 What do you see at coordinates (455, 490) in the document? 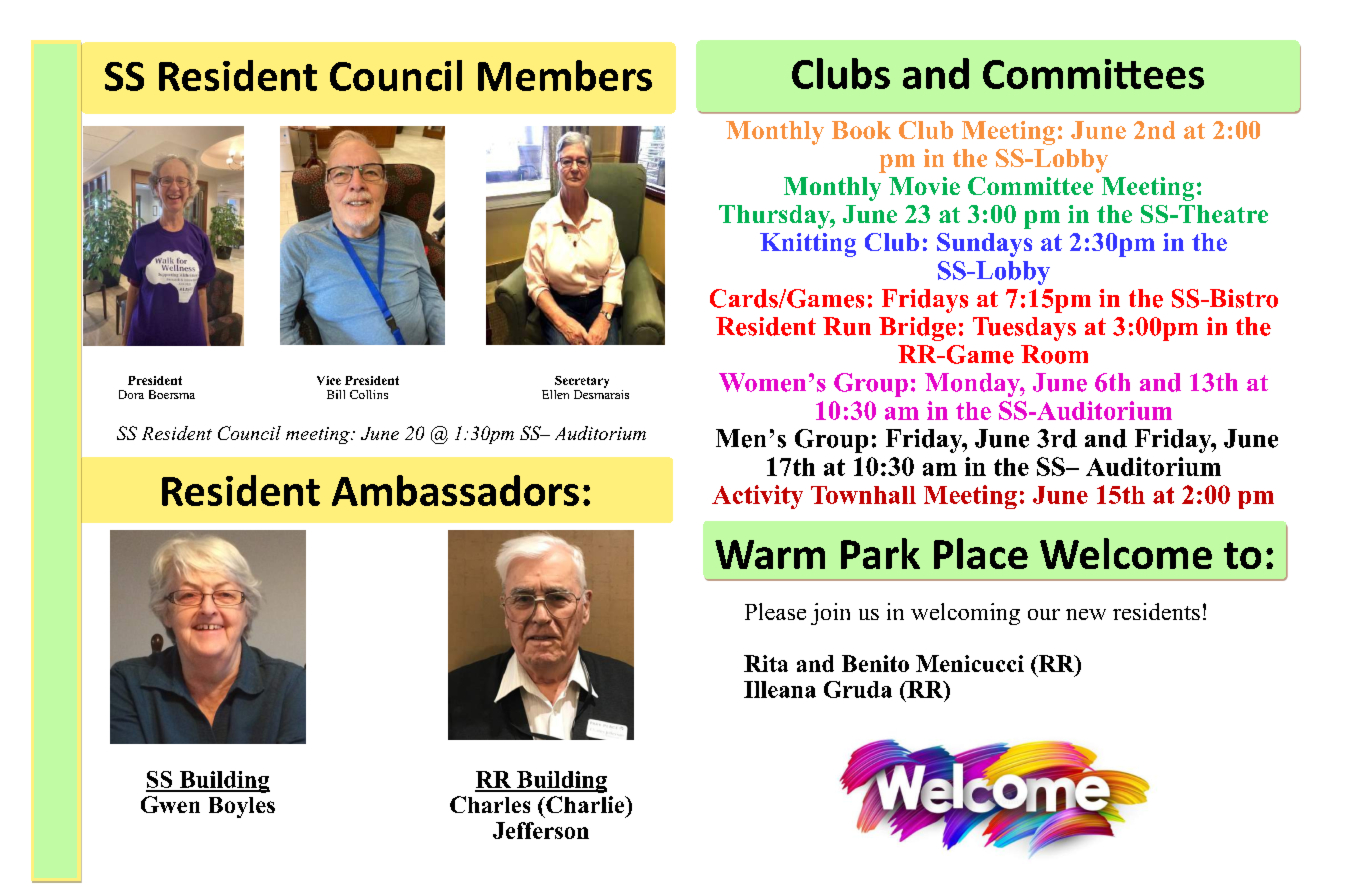
I see `Ambassadors` at bounding box center [455, 490].
